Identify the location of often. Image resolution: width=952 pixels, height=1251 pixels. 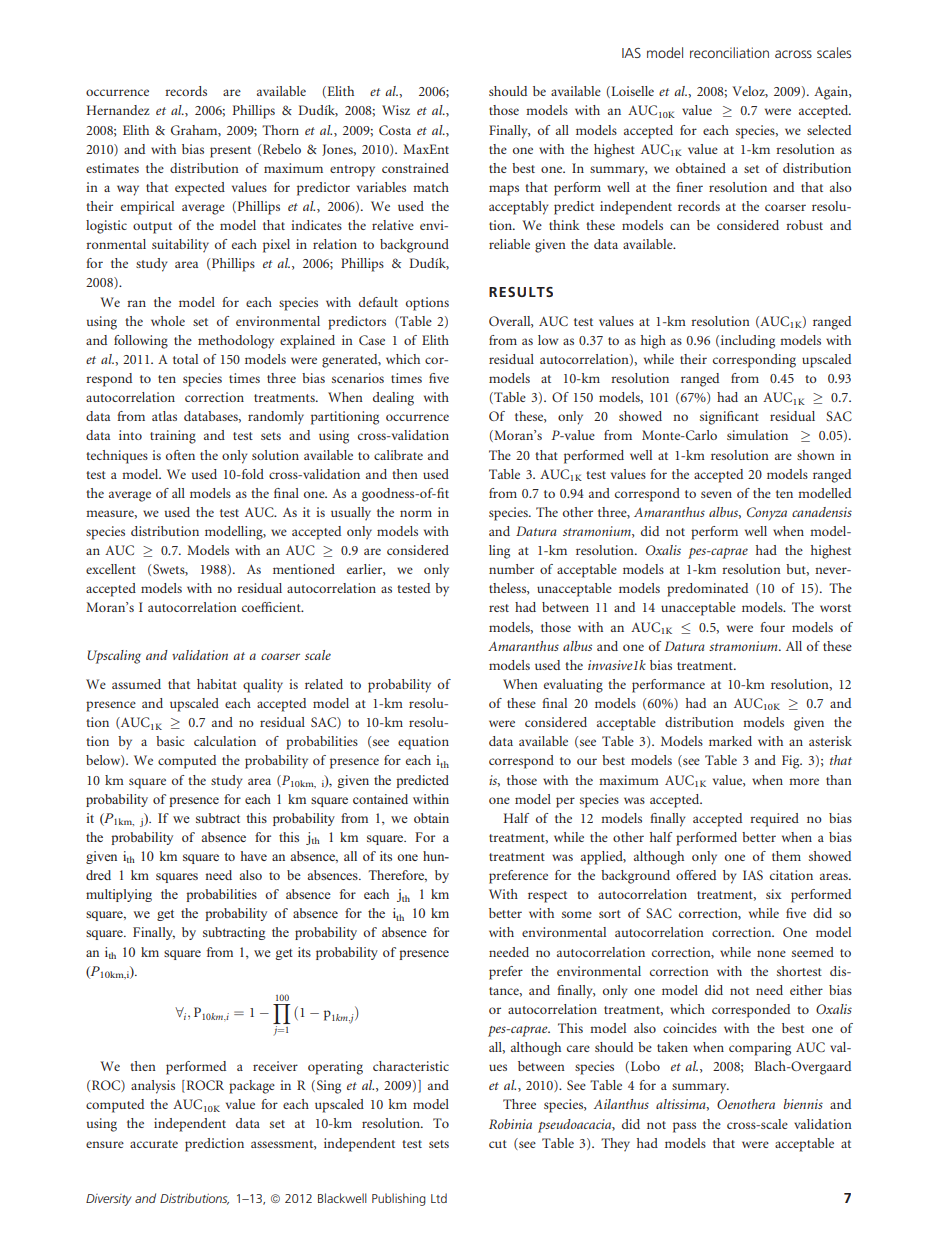
(180, 455).
